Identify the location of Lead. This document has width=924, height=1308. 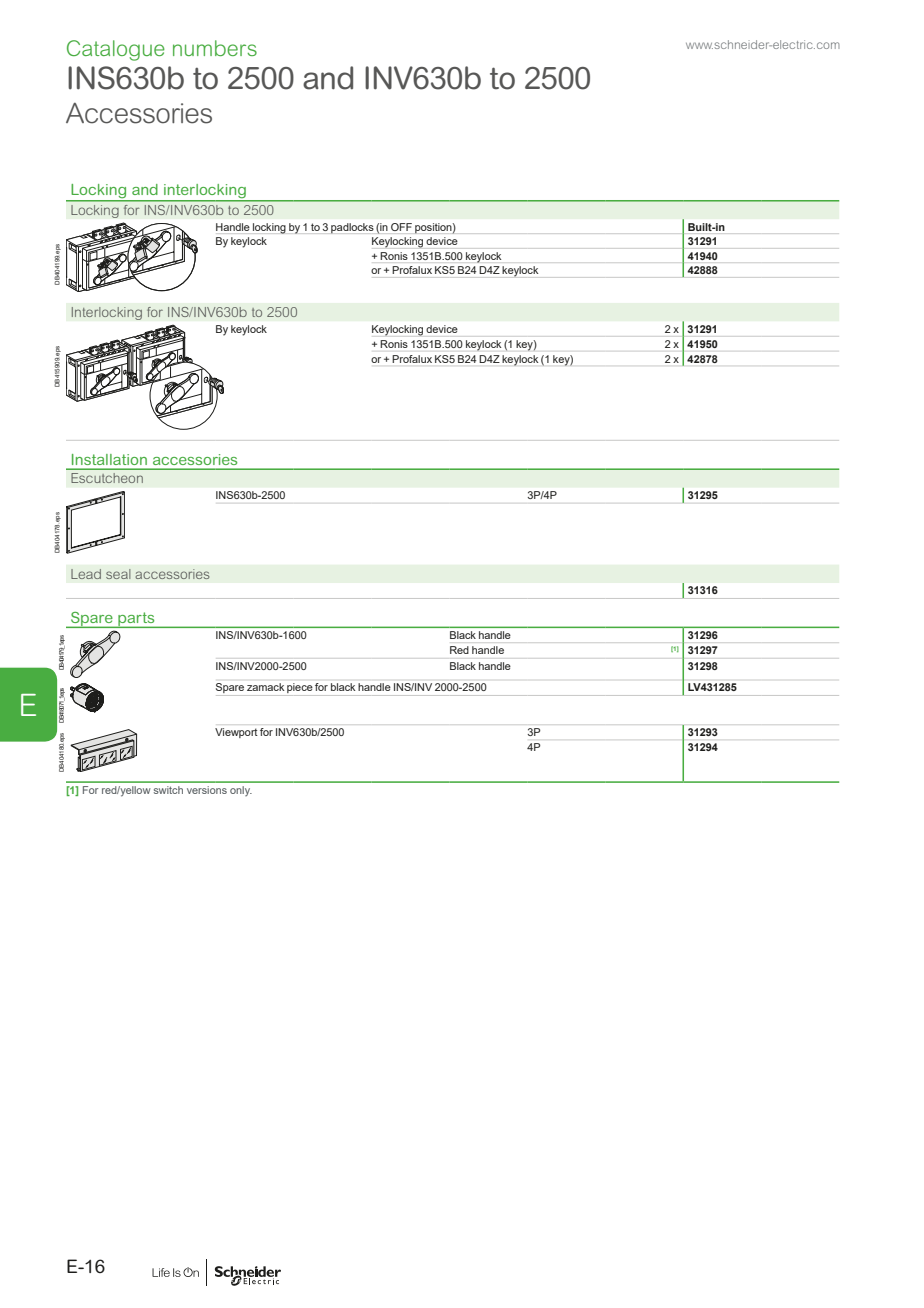
(86, 574).
